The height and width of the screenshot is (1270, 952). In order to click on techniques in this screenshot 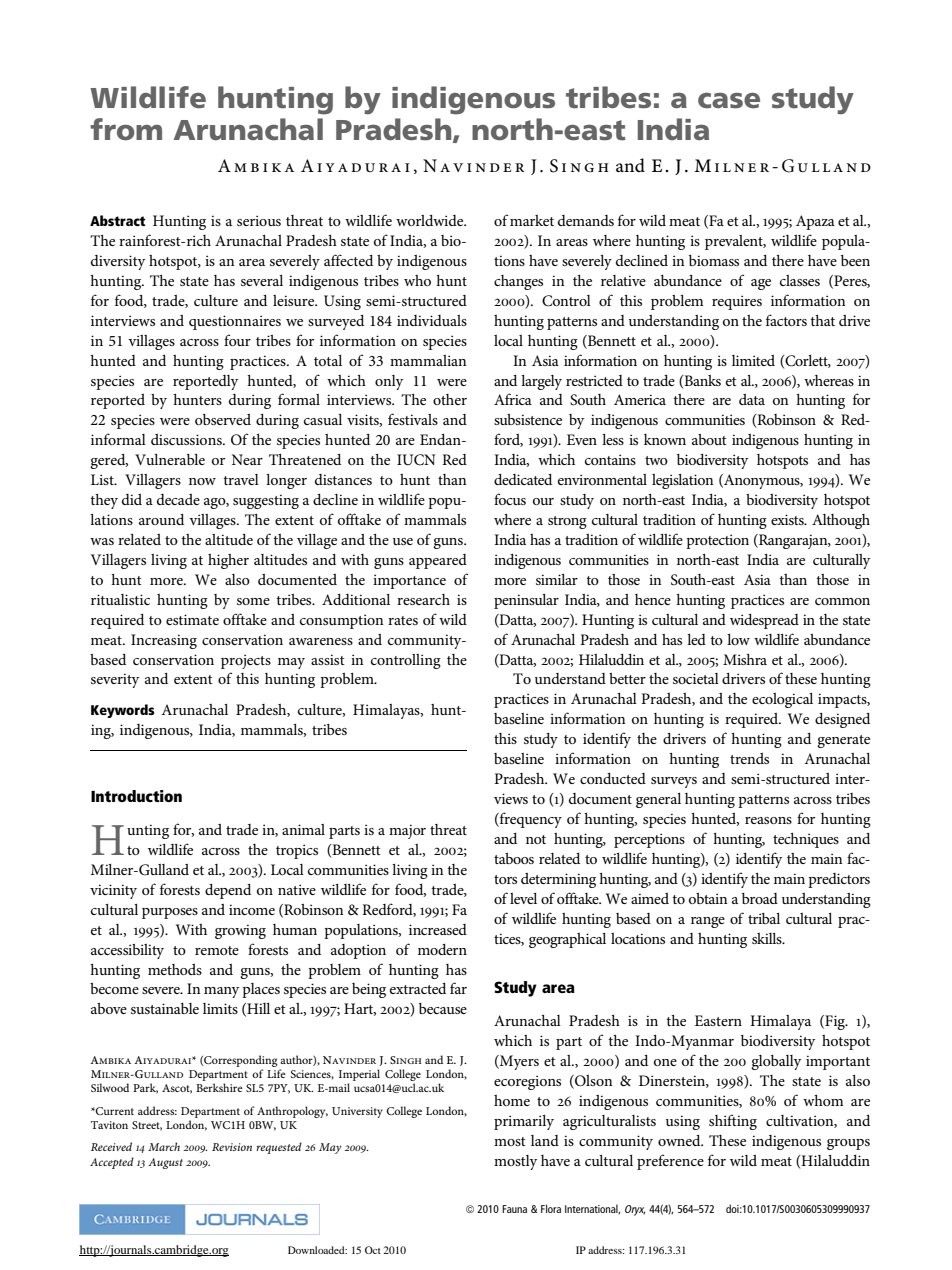, I will do `click(806, 840)`.
